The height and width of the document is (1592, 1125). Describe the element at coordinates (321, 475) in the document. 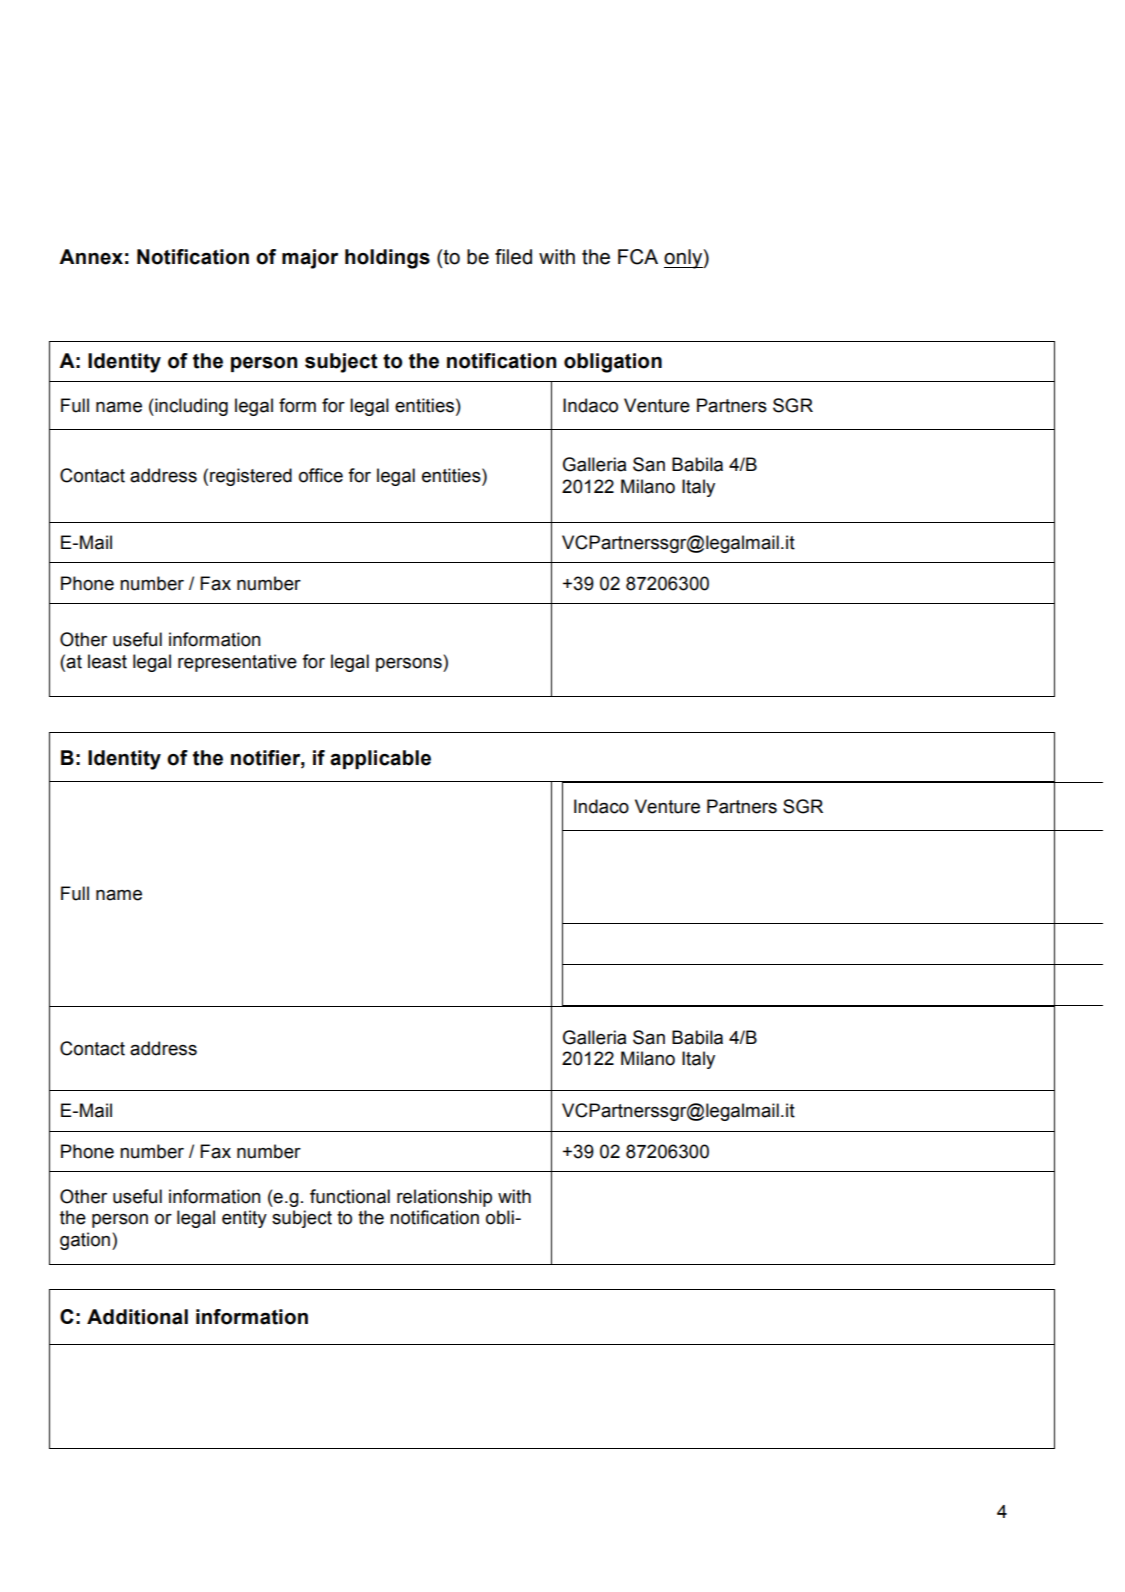

I see `office` at that location.
